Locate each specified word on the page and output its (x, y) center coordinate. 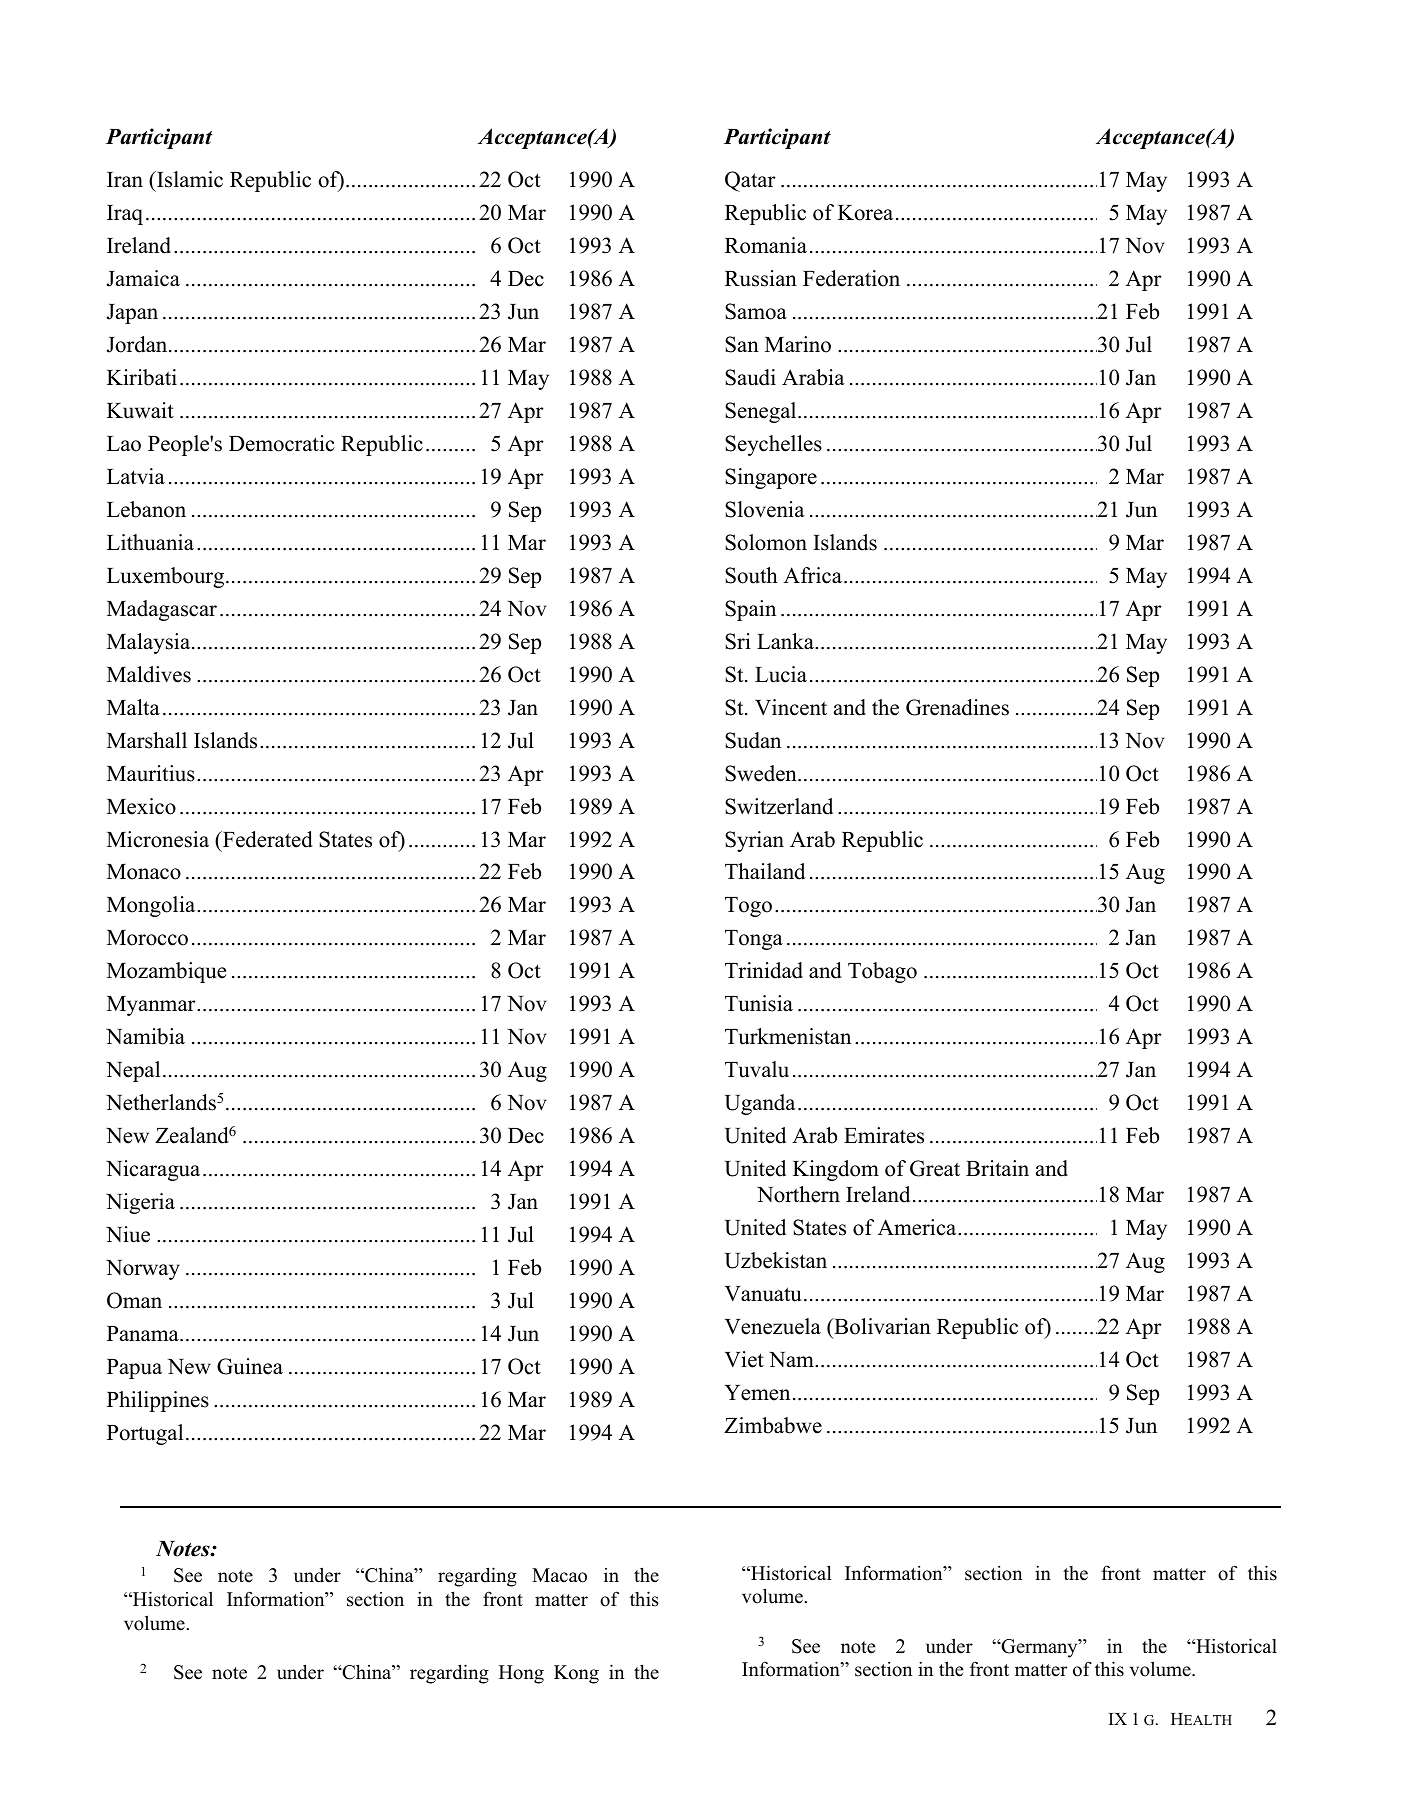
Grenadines (957, 707)
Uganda (760, 1104)
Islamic (189, 179)
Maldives (149, 674)
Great (935, 1168)
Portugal (145, 1434)
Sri (738, 641)
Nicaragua (153, 1170)
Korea (865, 213)
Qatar (750, 181)
